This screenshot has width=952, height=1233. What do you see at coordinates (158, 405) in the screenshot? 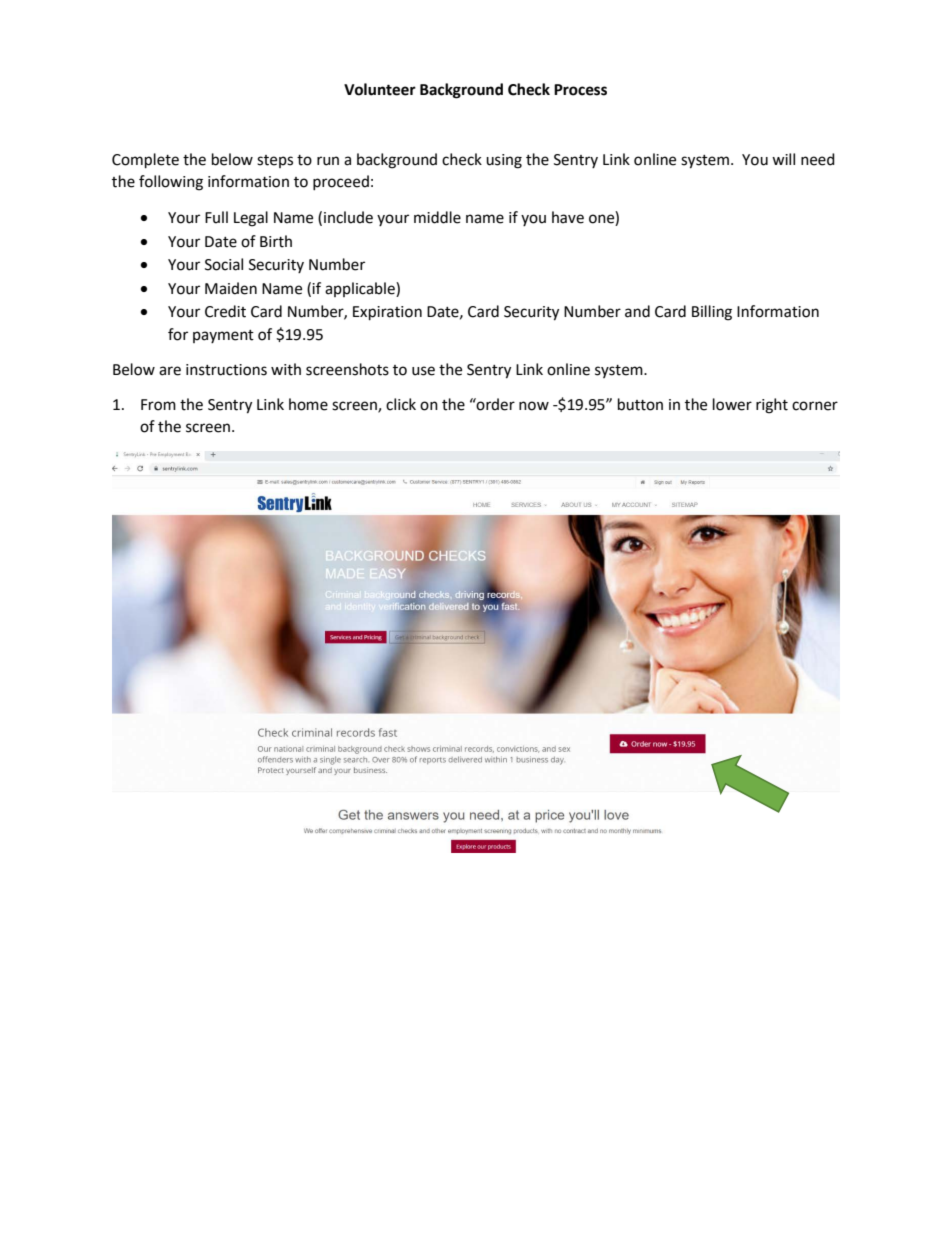
I see `From` at bounding box center [158, 405].
